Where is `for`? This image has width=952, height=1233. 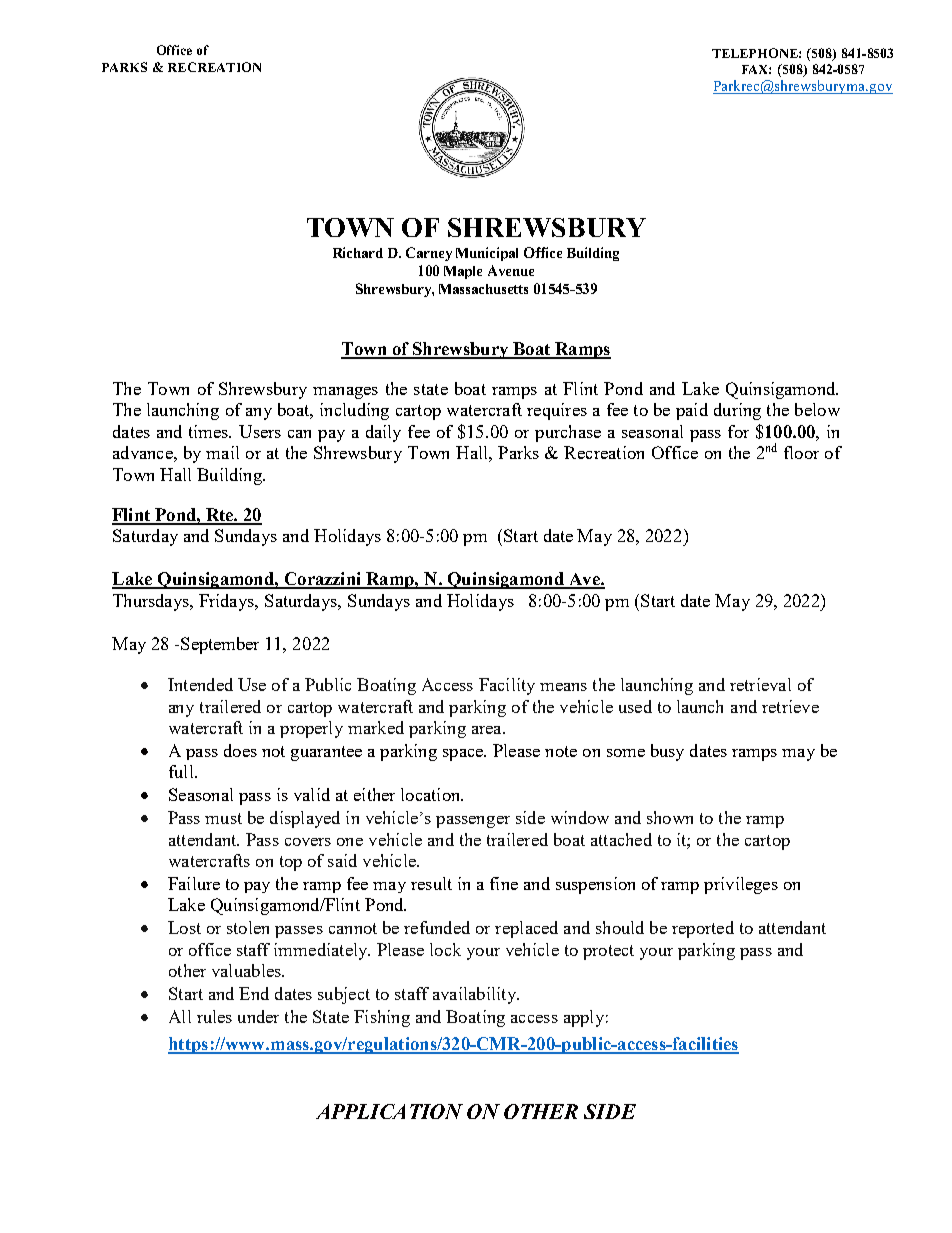 for is located at coordinates (738, 431).
